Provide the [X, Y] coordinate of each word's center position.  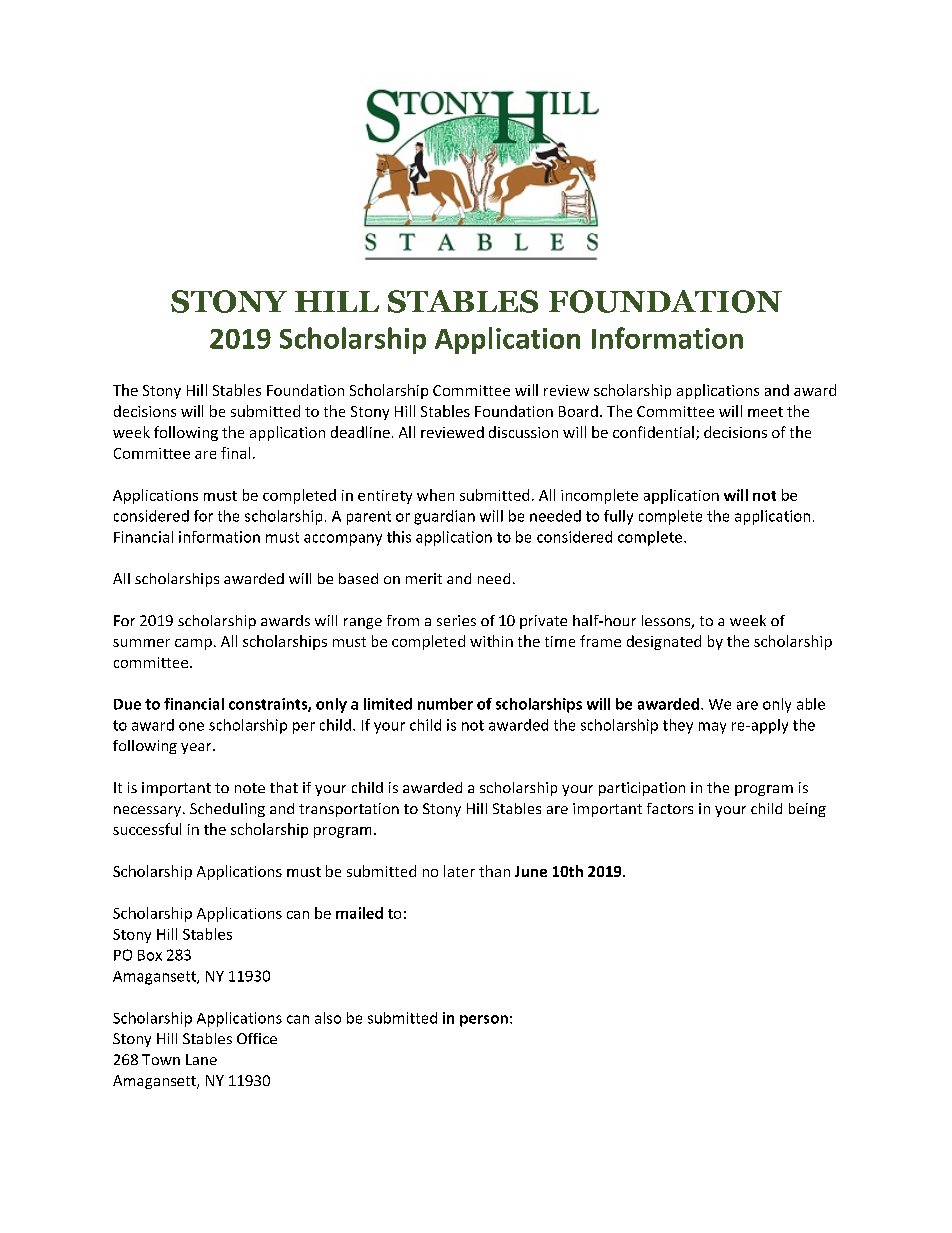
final [235, 453]
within [491, 641]
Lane [201, 1059]
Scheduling [227, 810]
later [459, 871]
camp [193, 644]
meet [765, 412]
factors [670, 808]
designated [664, 642]
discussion [523, 432]
